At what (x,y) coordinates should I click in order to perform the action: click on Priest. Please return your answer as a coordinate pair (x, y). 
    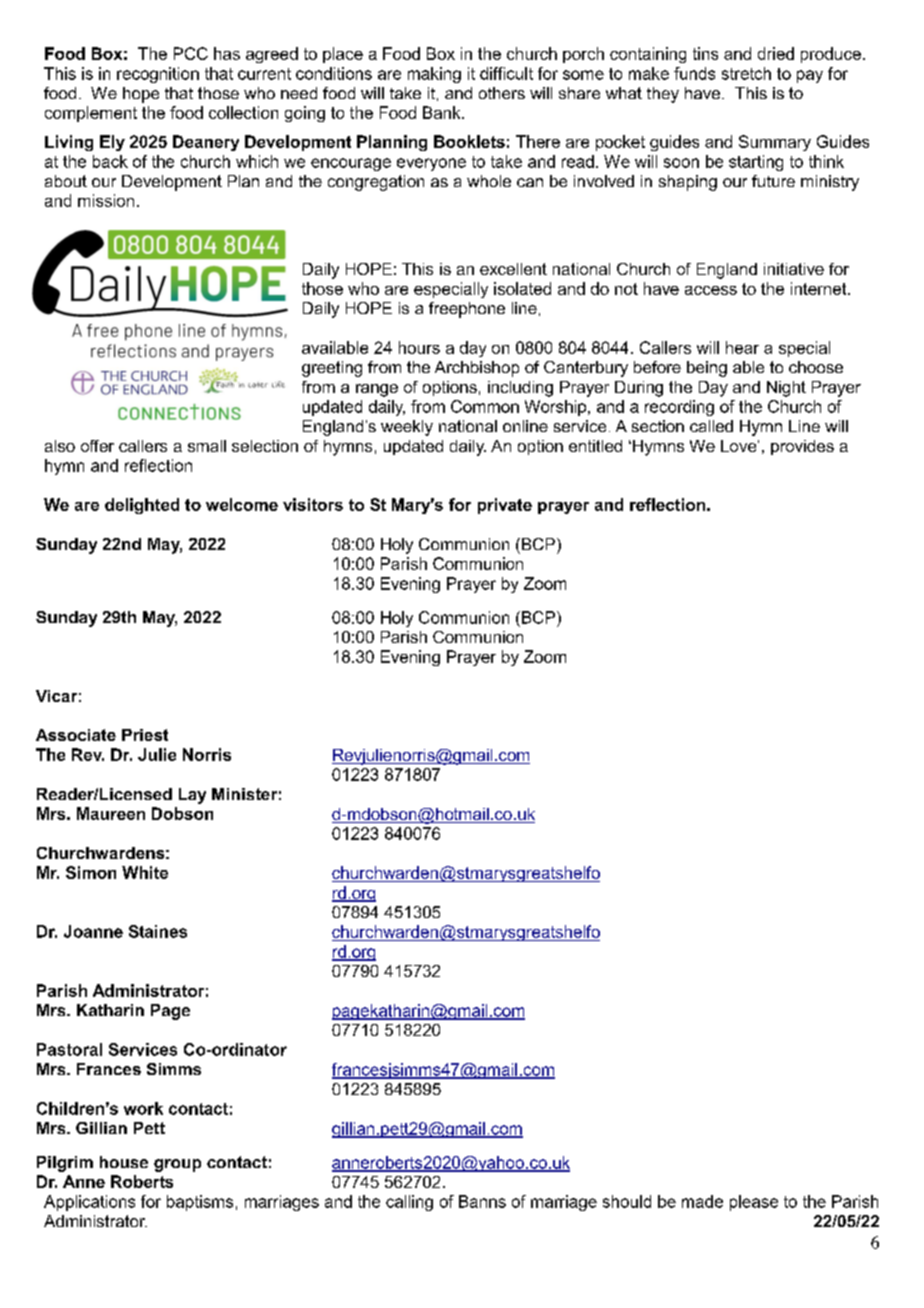
    Looking at the image, I should click on (145, 735).
